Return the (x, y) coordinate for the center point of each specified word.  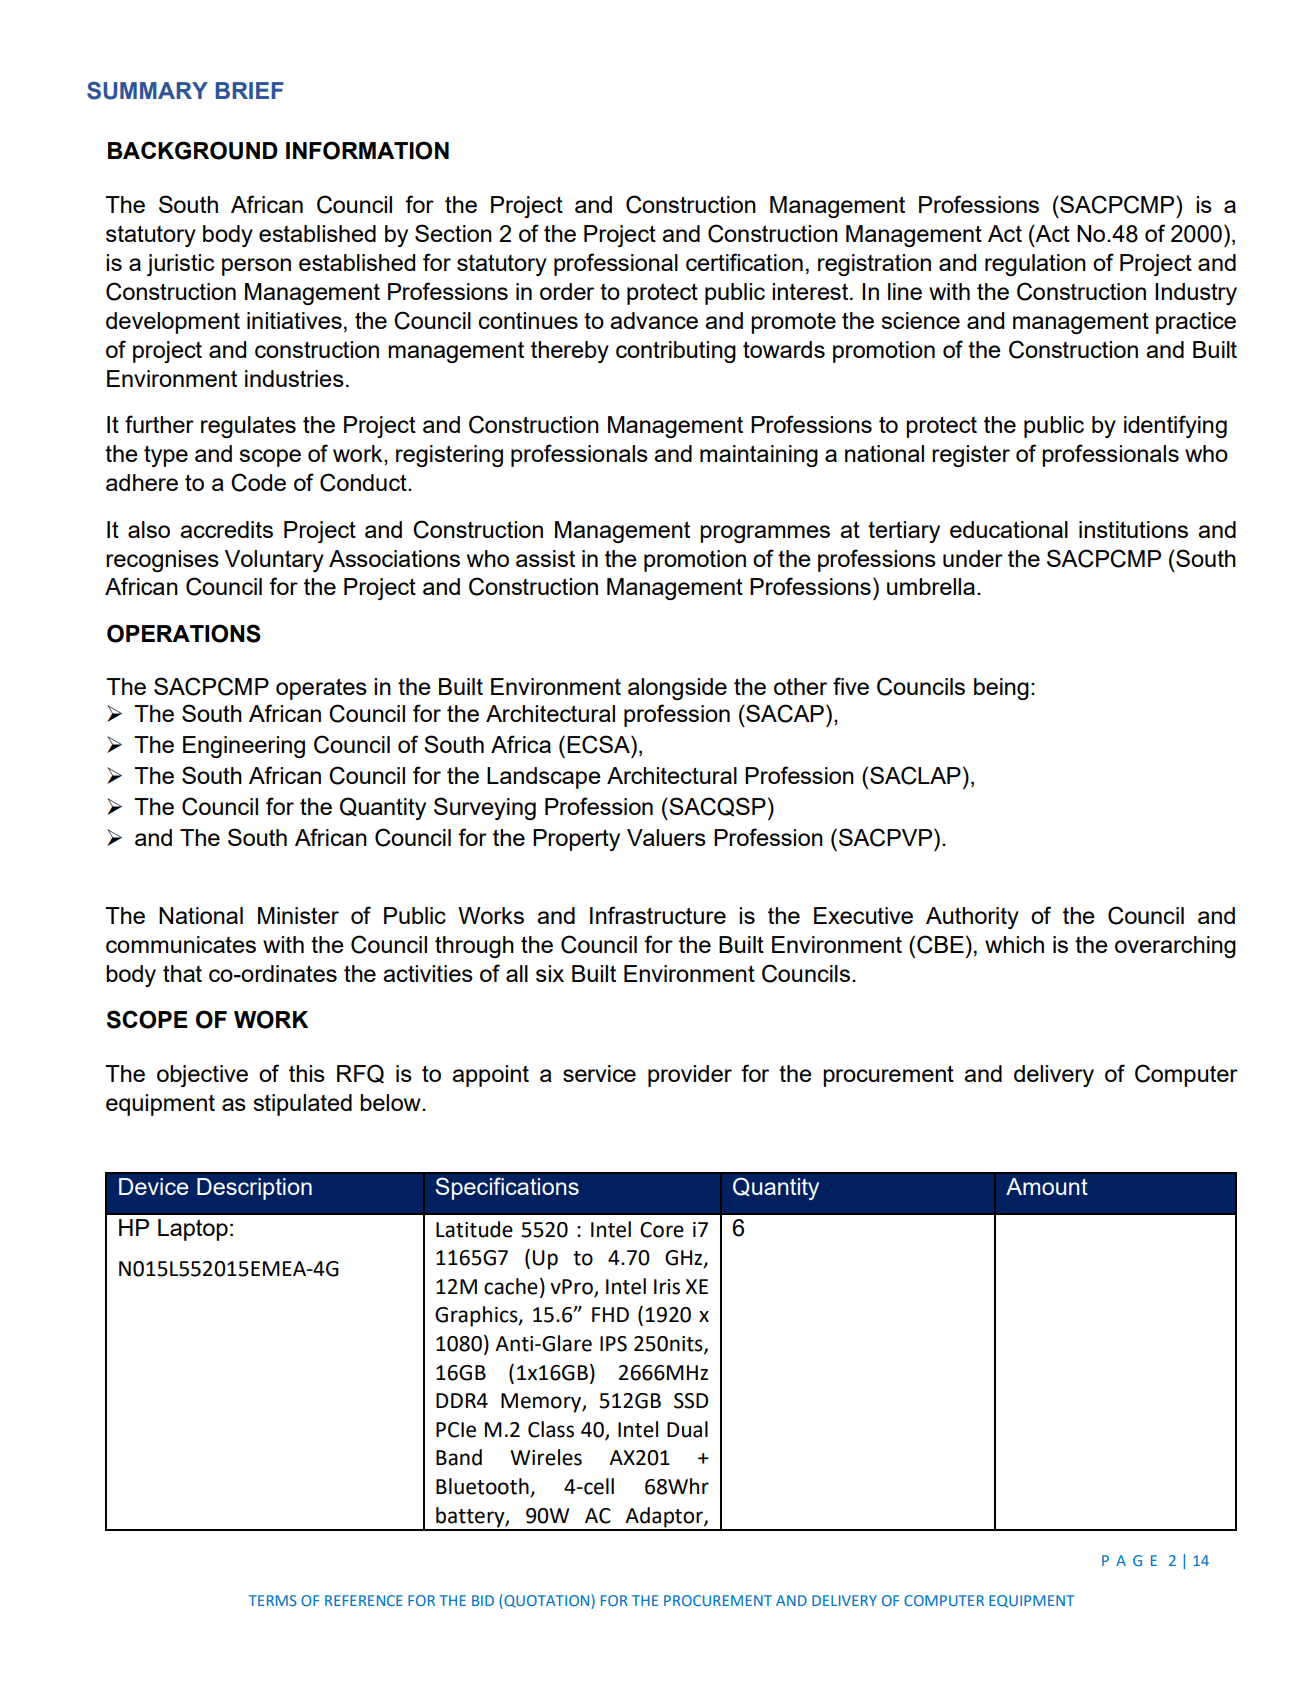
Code (258, 482)
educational (1009, 529)
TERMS (273, 1600)
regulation (1035, 265)
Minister (298, 915)
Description (254, 1189)
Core (662, 1230)
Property (576, 840)
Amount (1047, 1186)
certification (744, 262)
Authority (972, 918)
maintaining (759, 456)
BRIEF (250, 90)
